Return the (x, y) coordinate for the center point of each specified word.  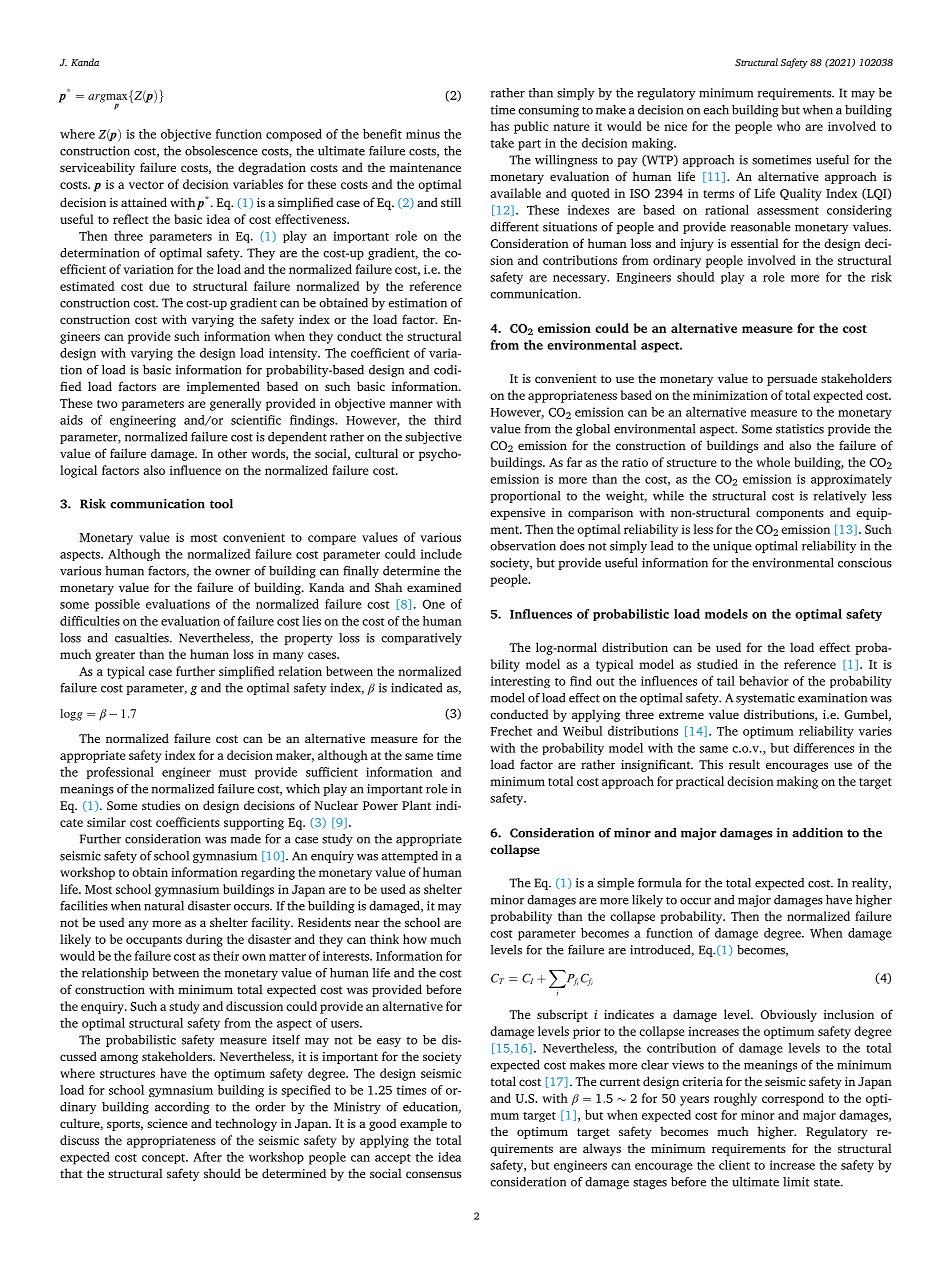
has (499, 126)
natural (164, 906)
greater (115, 656)
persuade (792, 379)
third (447, 420)
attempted (409, 857)
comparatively (421, 639)
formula (660, 883)
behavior (764, 681)
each (716, 110)
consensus (433, 1174)
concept (165, 1159)
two (107, 404)
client (734, 1165)
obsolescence (221, 151)
